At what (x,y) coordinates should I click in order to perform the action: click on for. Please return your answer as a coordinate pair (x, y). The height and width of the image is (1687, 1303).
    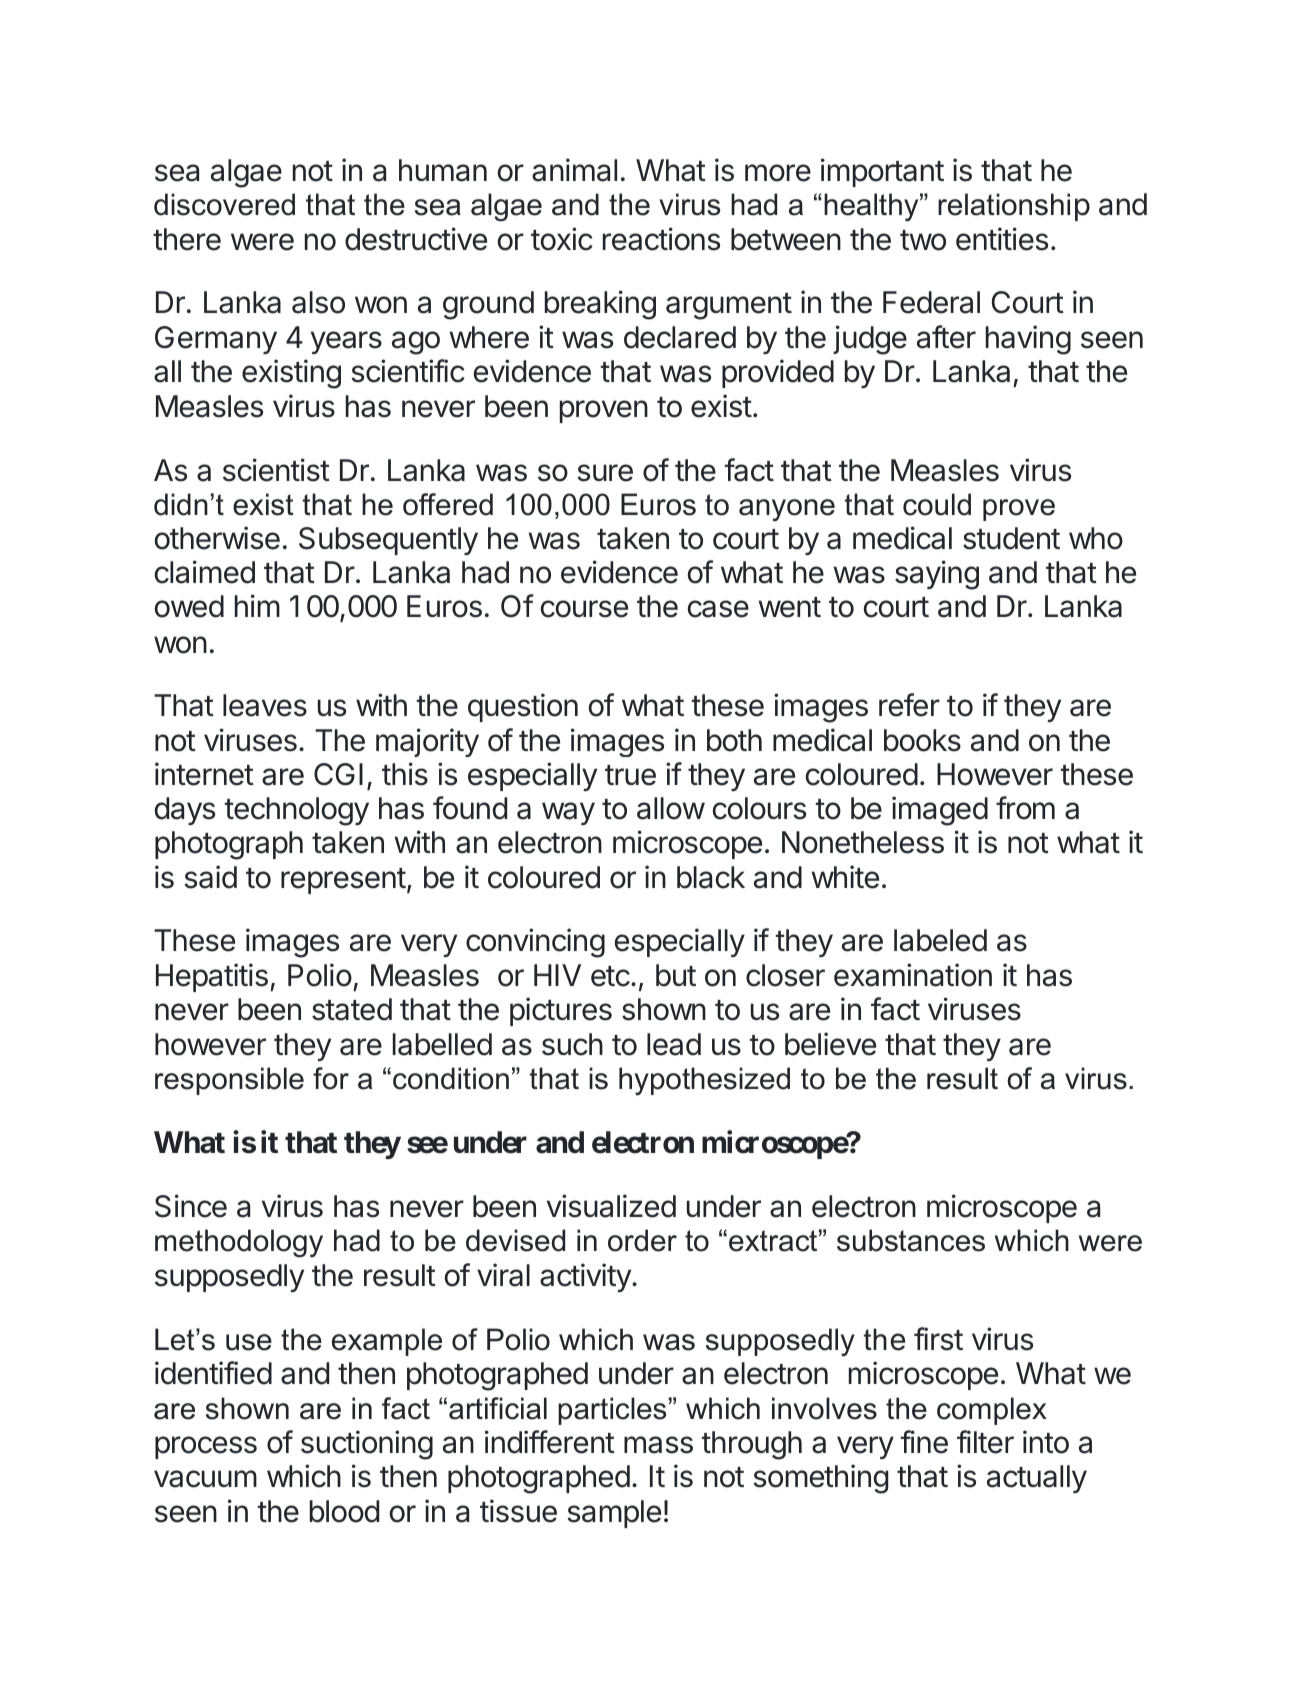
    Looking at the image, I should click on (331, 1078).
